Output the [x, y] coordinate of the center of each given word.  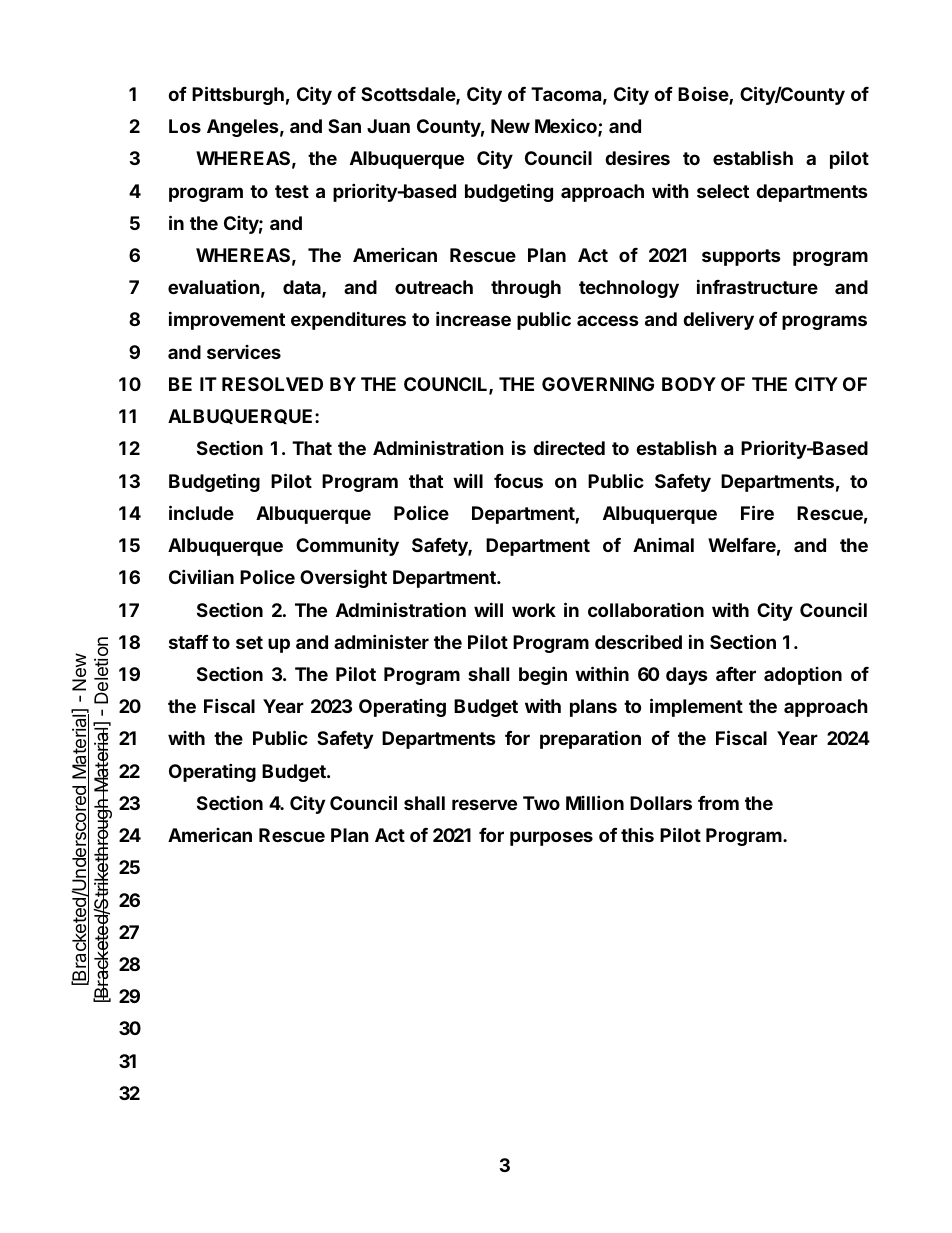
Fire [757, 512]
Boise [704, 95]
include [201, 512]
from [718, 803]
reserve [484, 804]
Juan [388, 126]
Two [541, 803]
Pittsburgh [238, 95]
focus [518, 481]
